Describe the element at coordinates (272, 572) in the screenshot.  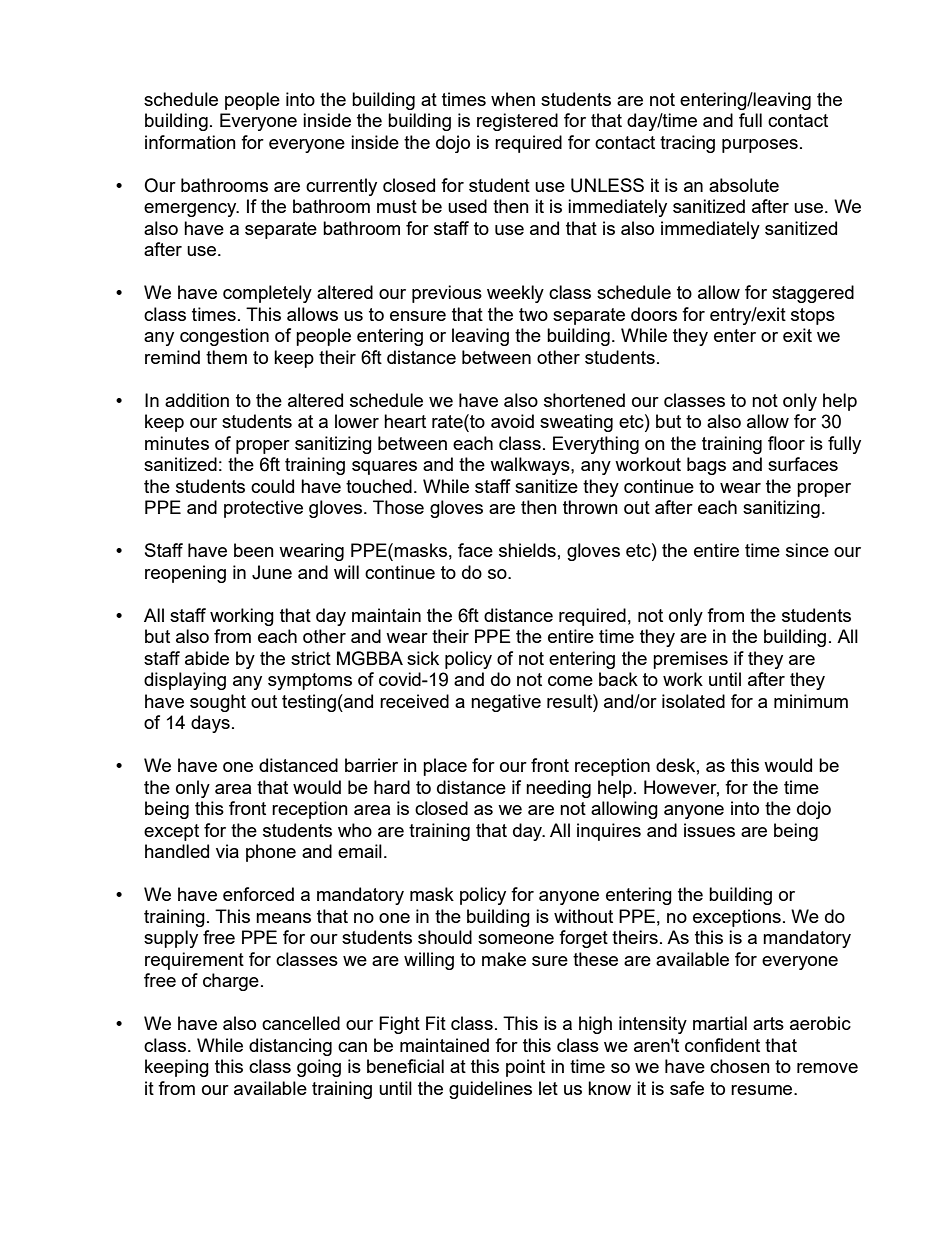
I see `June` at that location.
